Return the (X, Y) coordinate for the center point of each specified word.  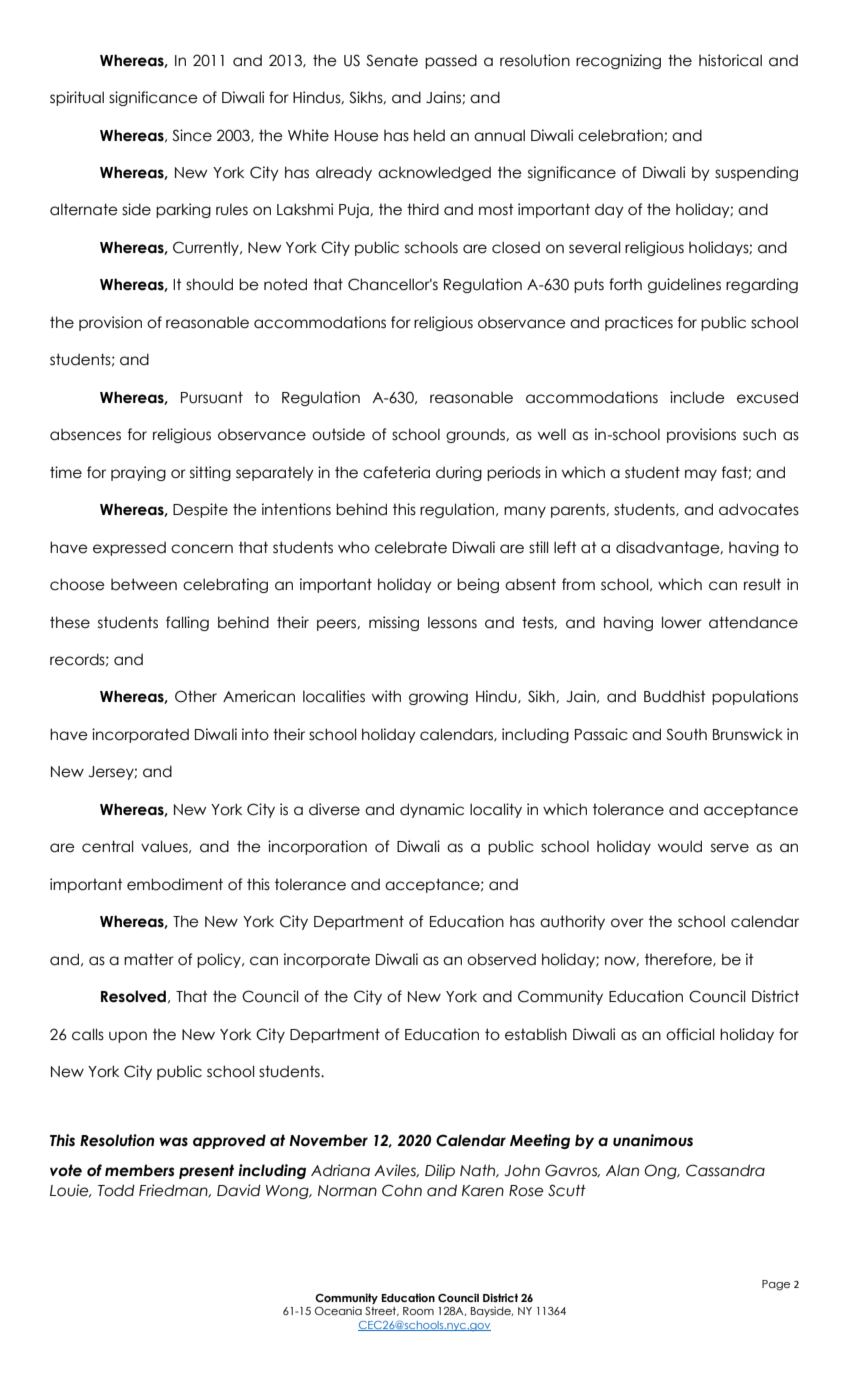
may (701, 475)
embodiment (175, 884)
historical (730, 60)
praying (138, 473)
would (680, 846)
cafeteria (396, 472)
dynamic (432, 810)
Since (192, 135)
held (429, 135)
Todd (116, 1190)
